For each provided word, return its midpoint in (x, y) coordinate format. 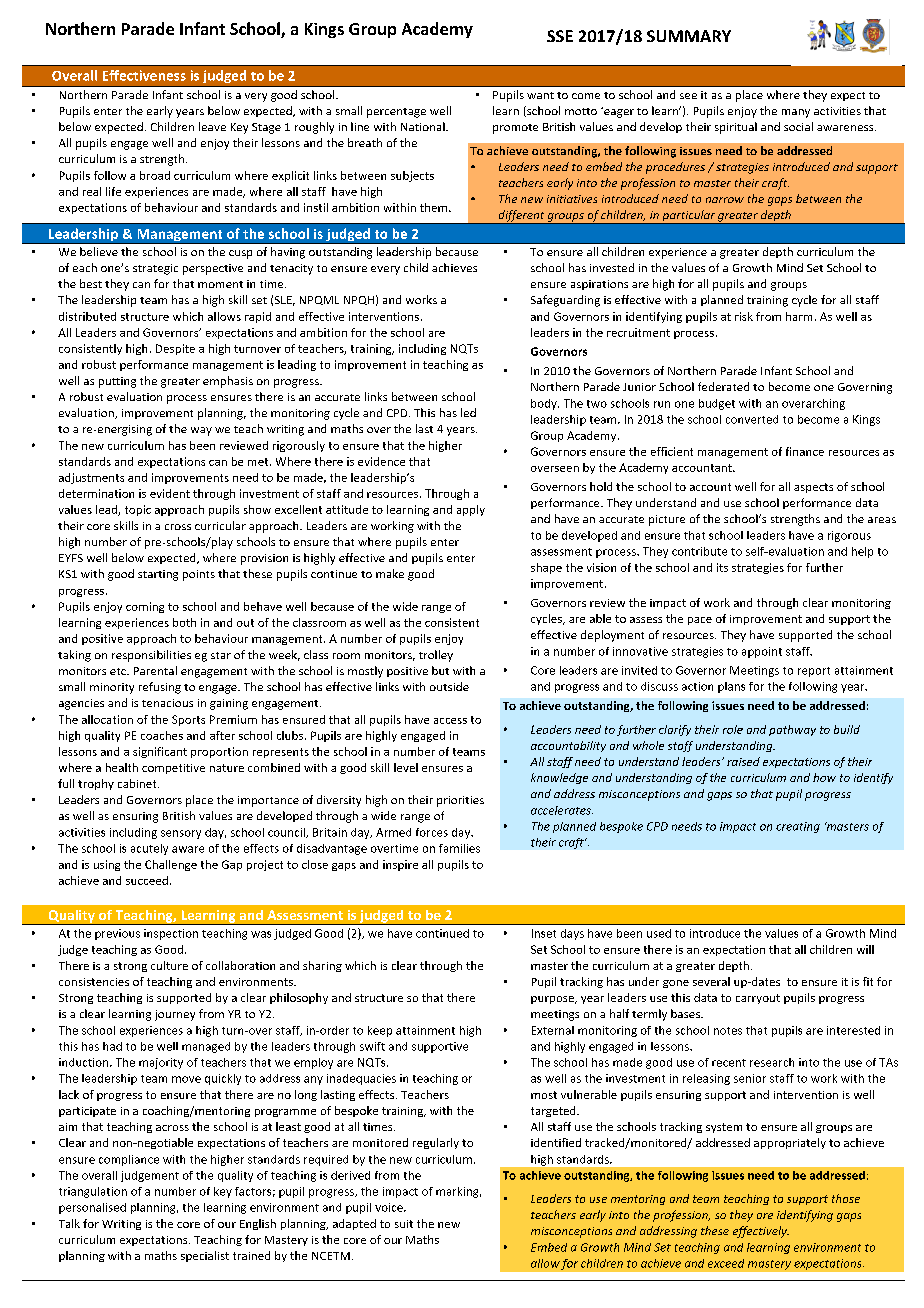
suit (404, 1224)
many (796, 113)
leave (212, 126)
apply (471, 510)
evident (170, 493)
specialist (205, 1256)
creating (798, 827)
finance (805, 451)
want (540, 95)
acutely (149, 849)
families (459, 848)
